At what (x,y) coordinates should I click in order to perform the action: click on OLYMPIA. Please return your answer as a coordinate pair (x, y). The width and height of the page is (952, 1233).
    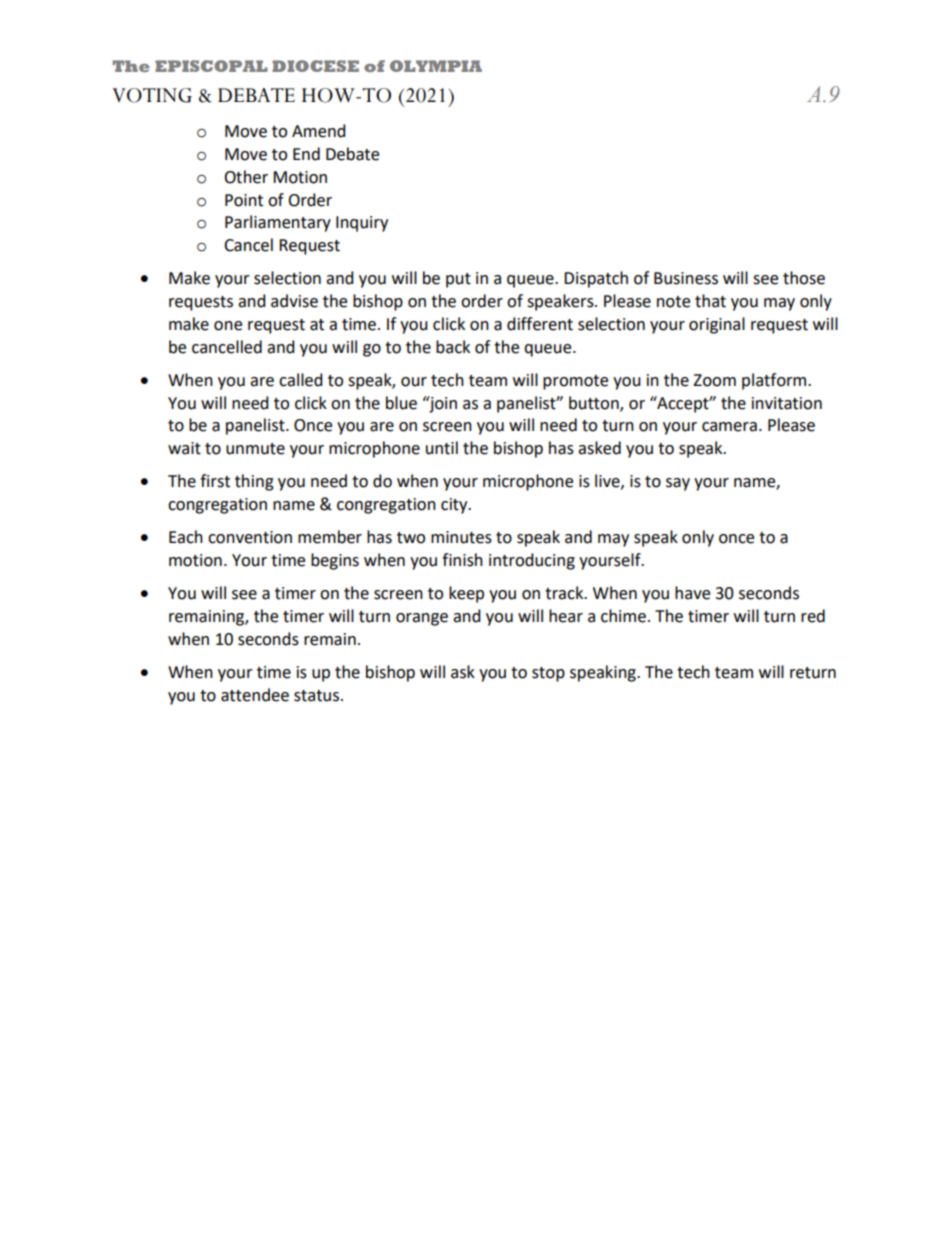
    Looking at the image, I should click on (436, 66).
